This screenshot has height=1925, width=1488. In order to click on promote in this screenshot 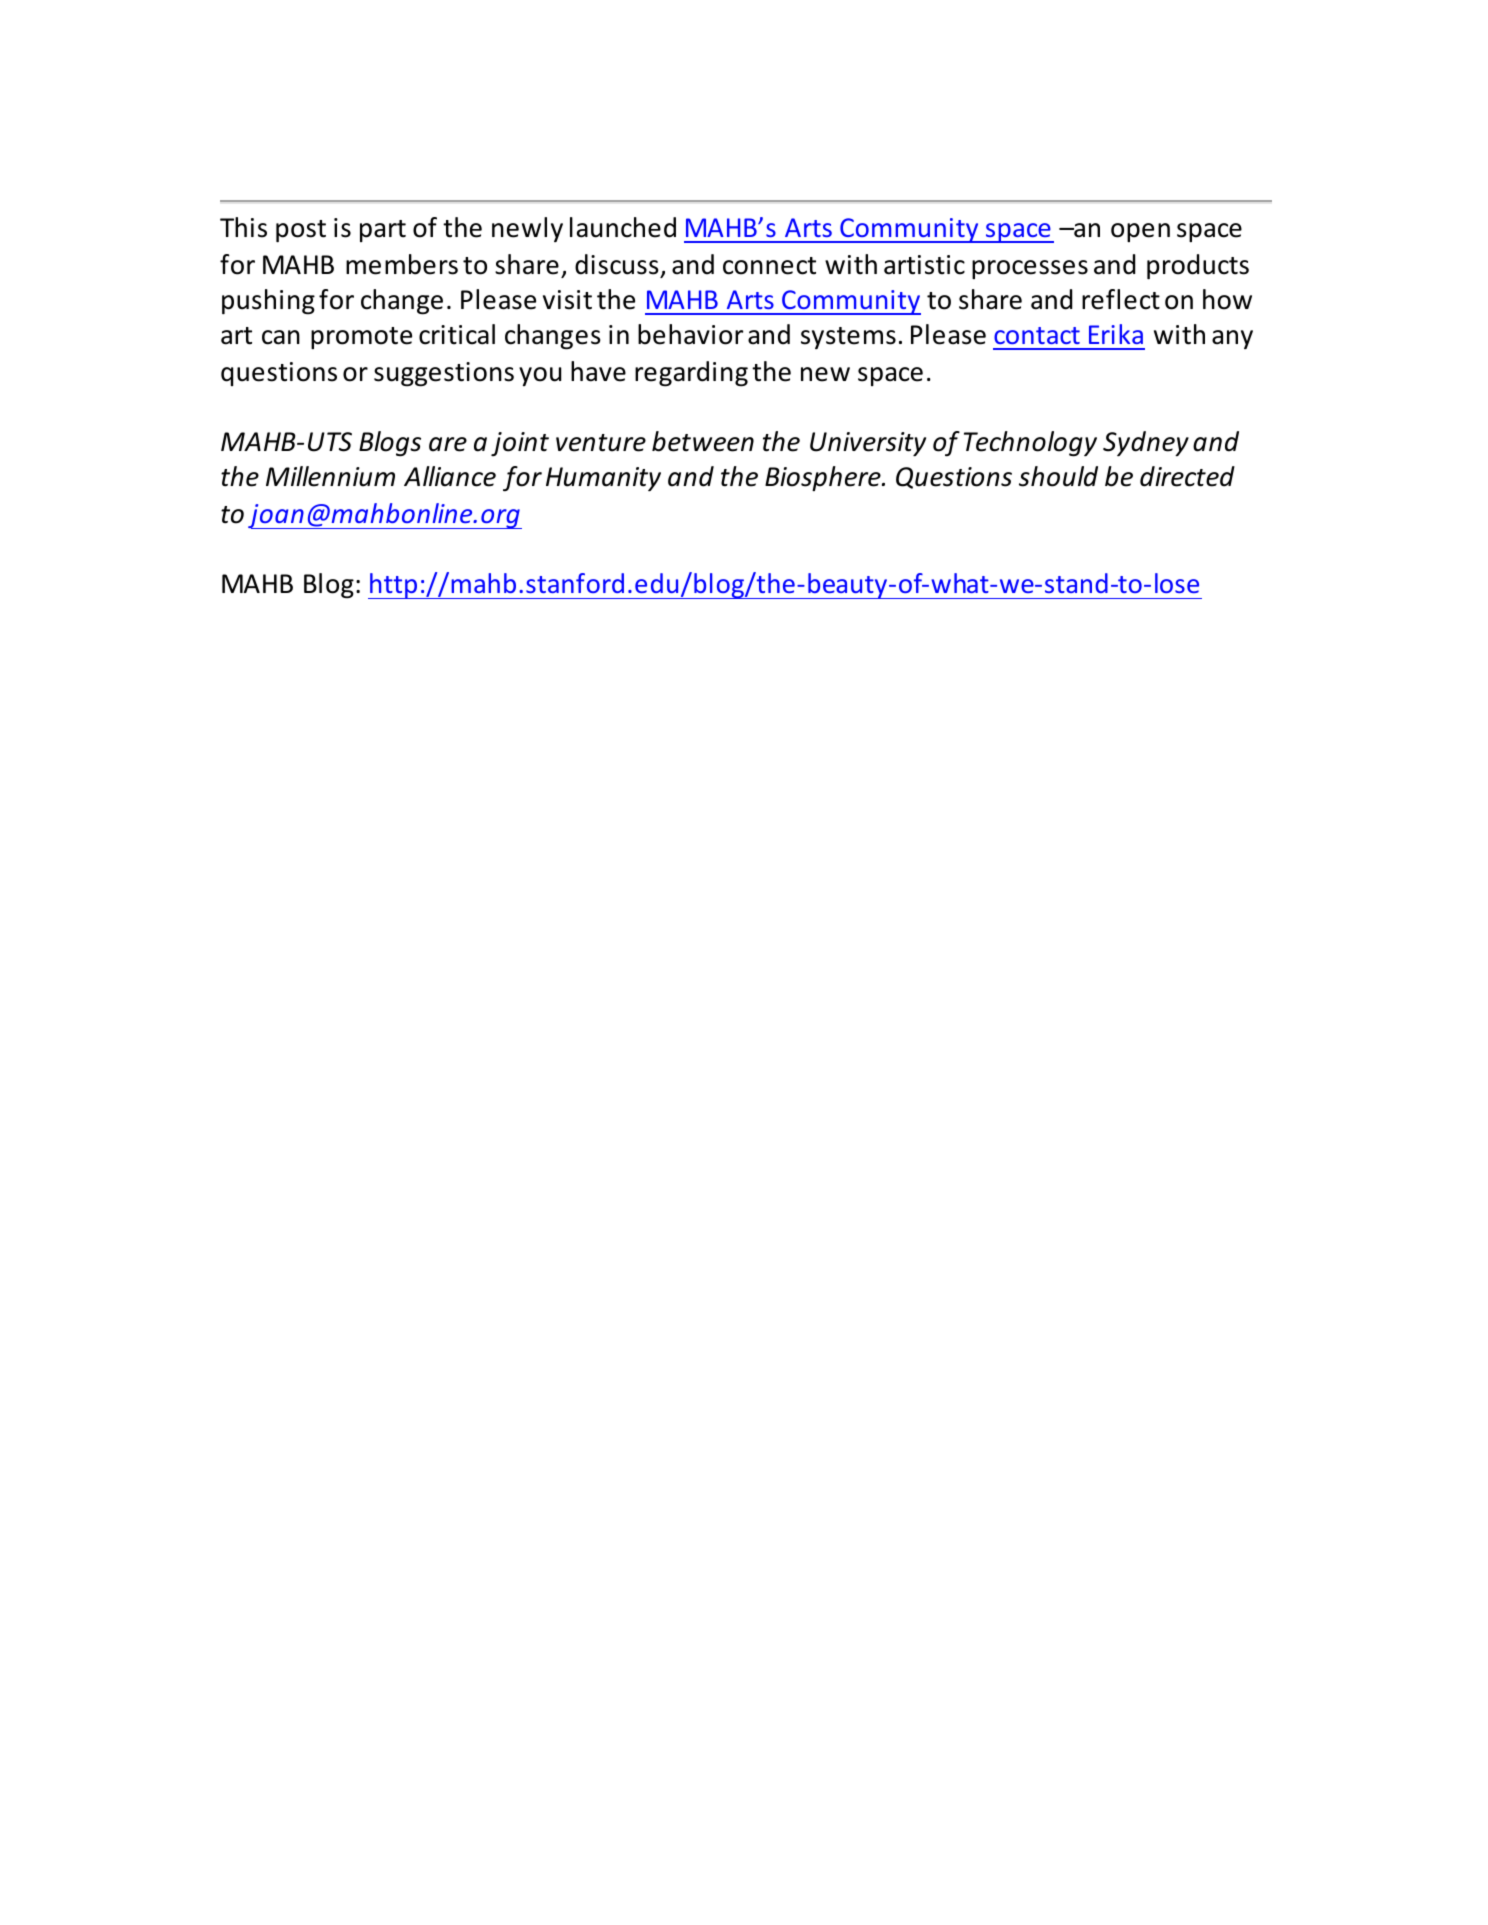, I will do `click(361, 338)`.
